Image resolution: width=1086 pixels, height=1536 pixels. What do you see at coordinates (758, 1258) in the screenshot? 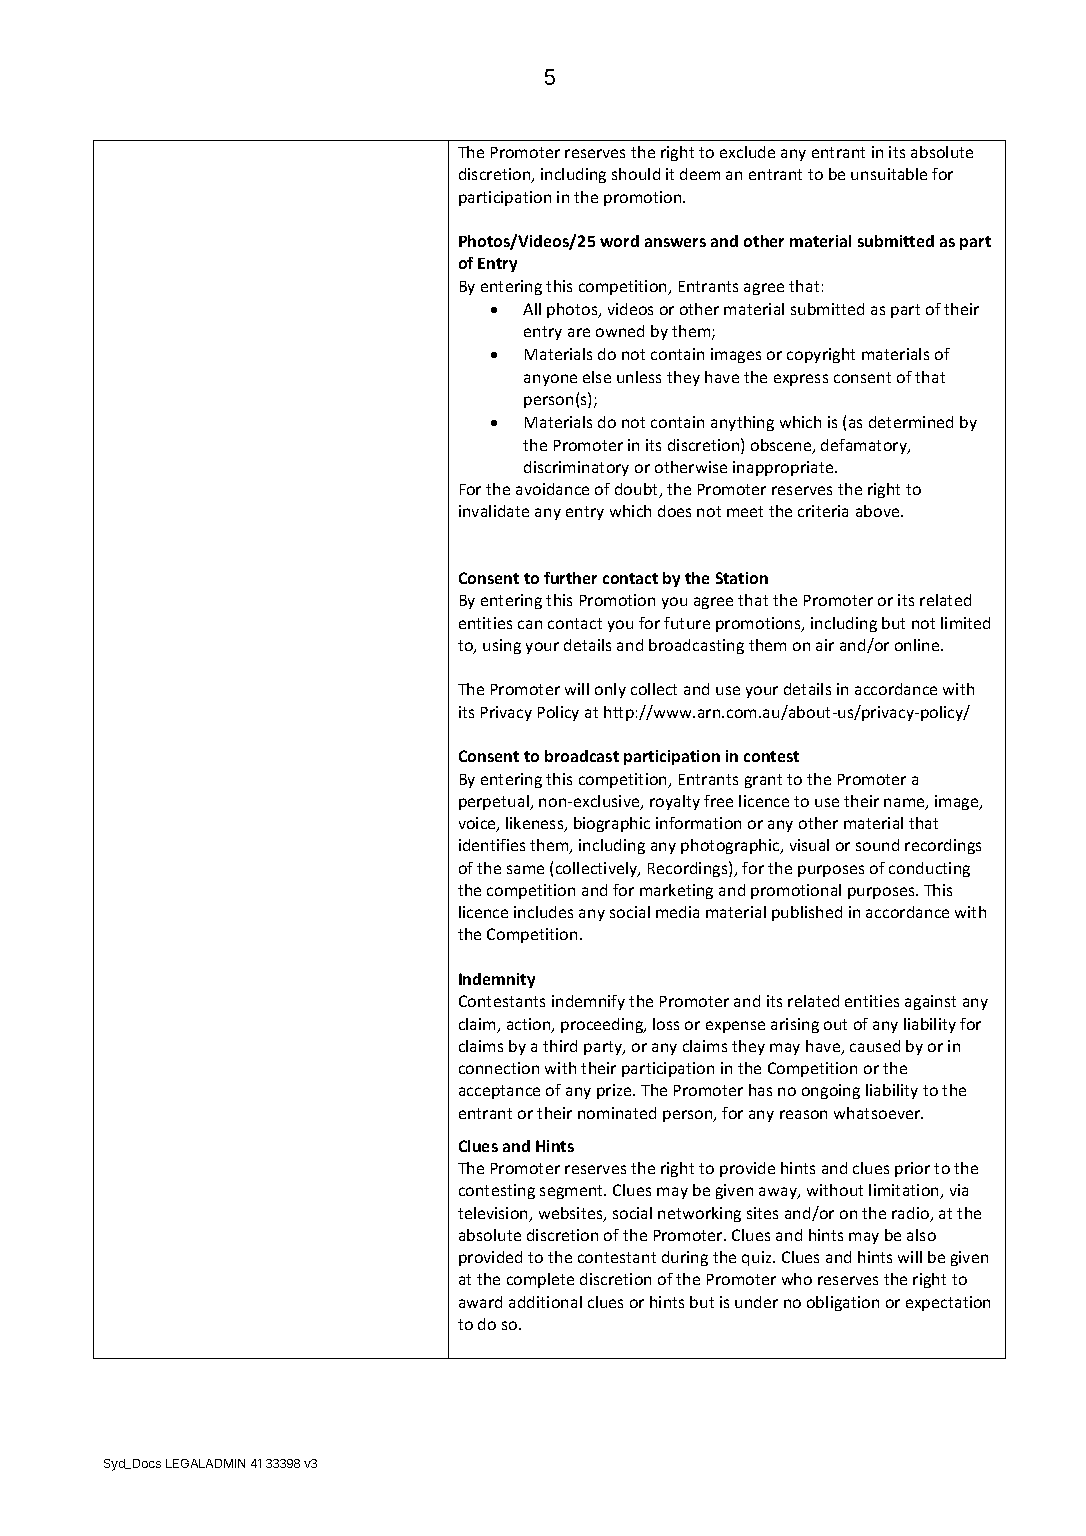
I see `quiz` at bounding box center [758, 1258].
